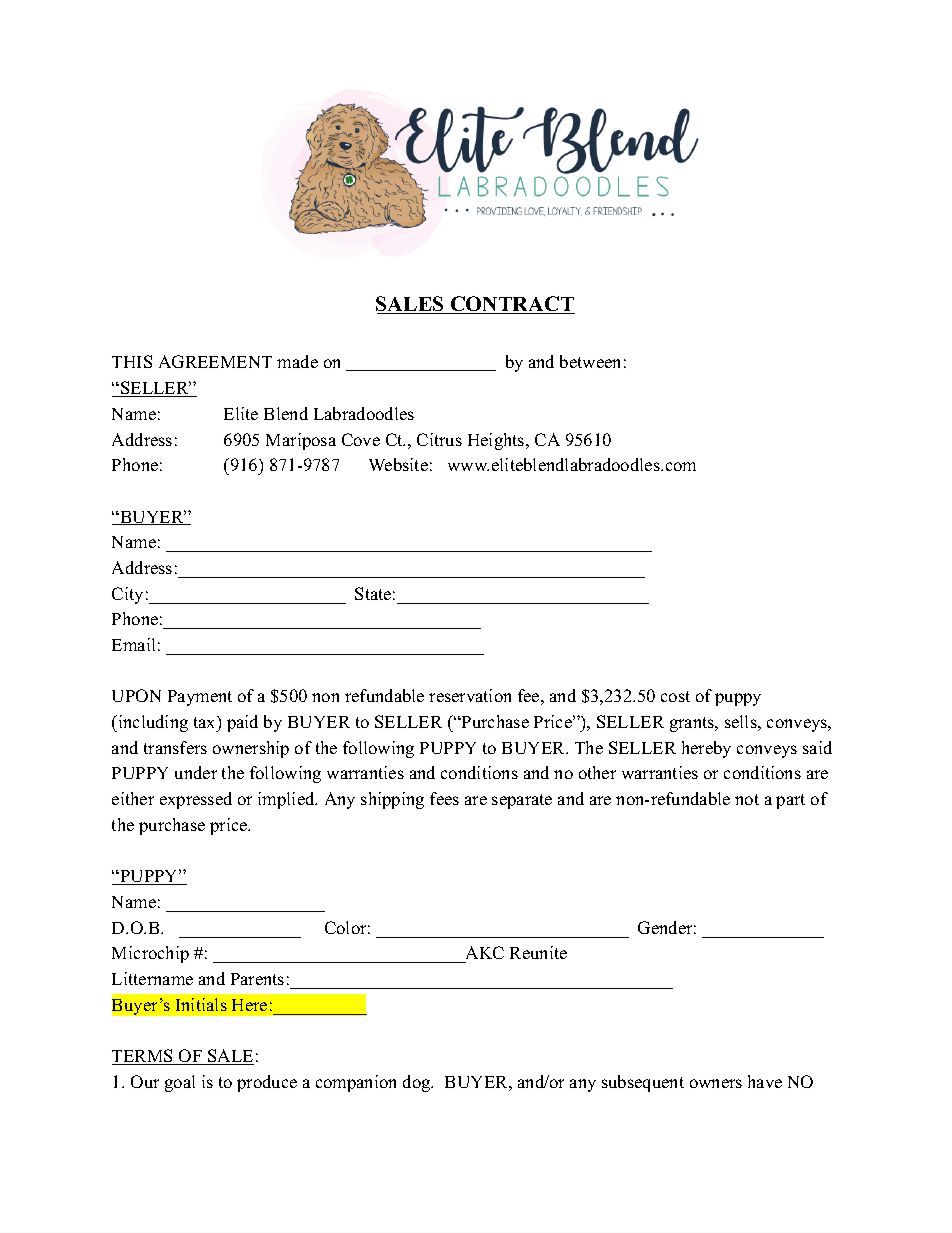  I want to click on AGREEMENT, so click(215, 361).
